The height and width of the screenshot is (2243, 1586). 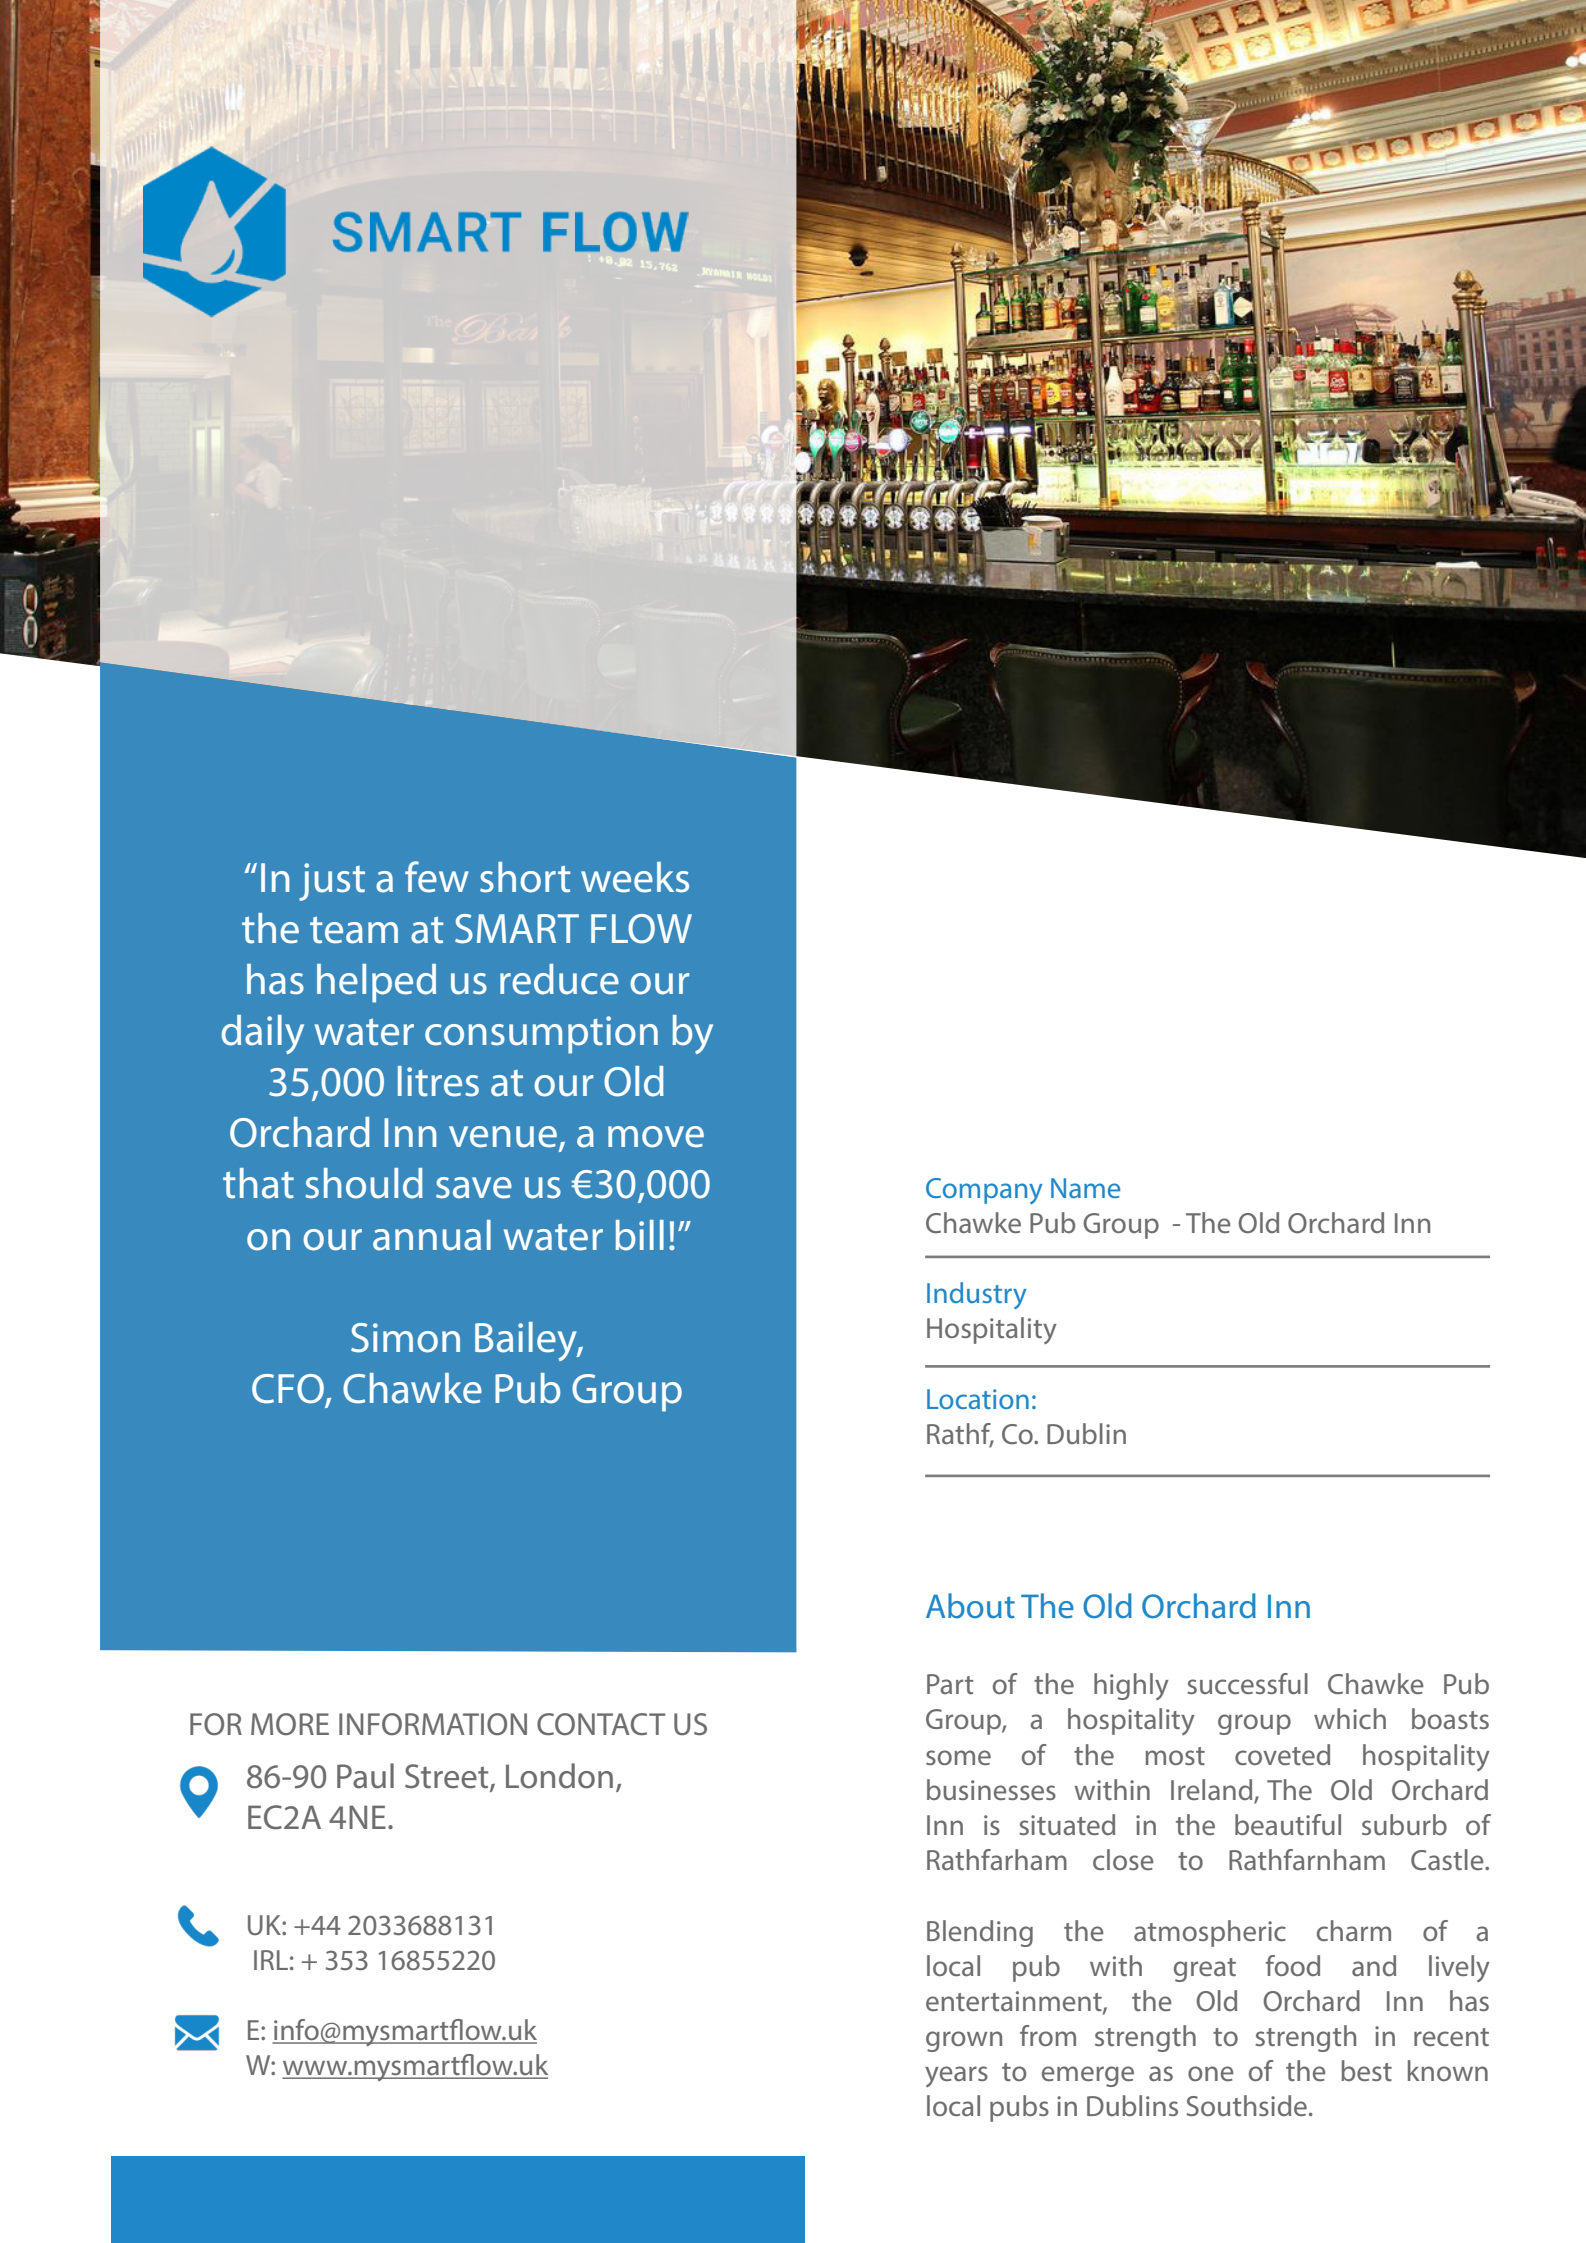 I want to click on coveted, so click(x=1282, y=1754).
